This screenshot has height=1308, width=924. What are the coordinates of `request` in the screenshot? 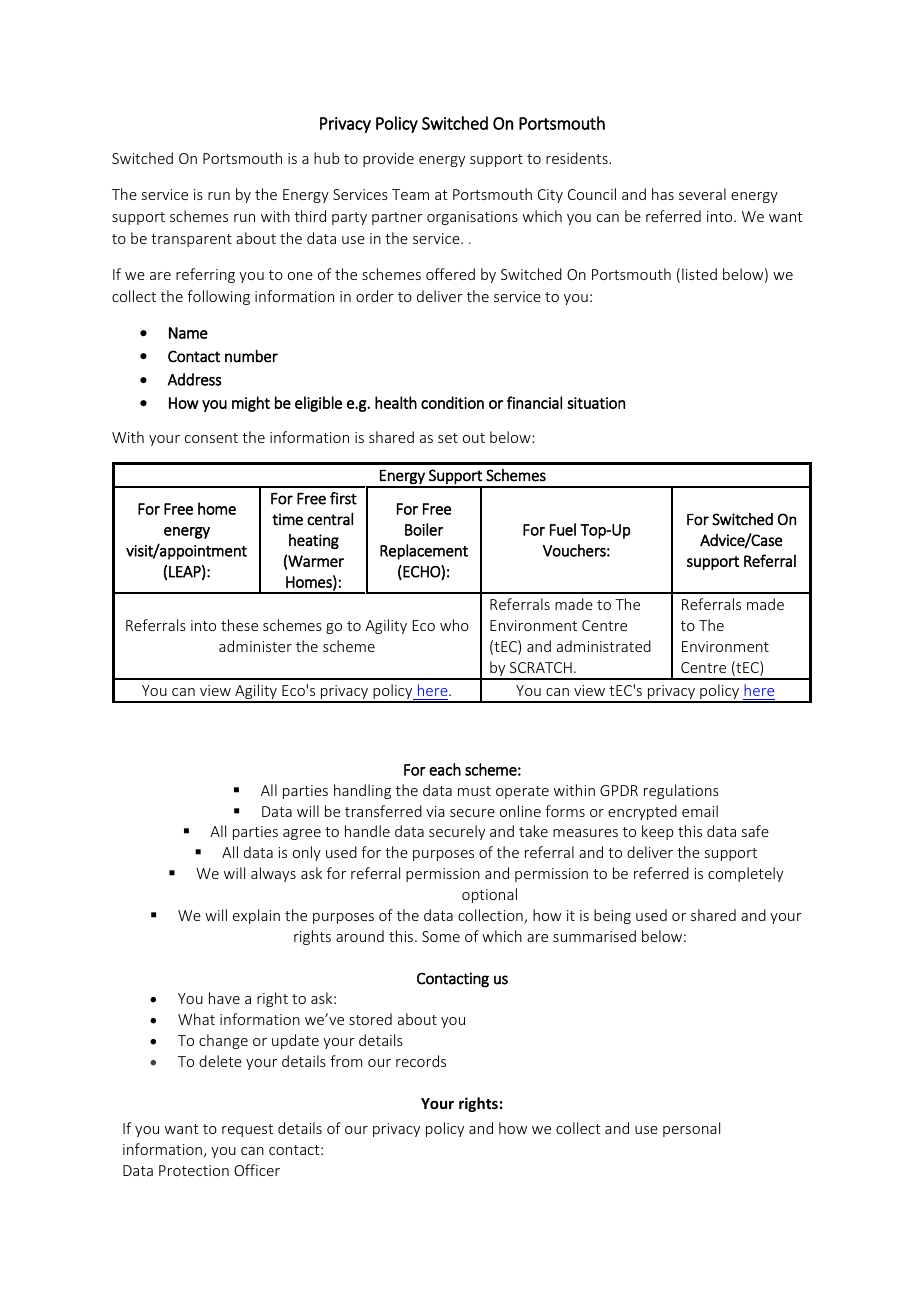 It's located at (247, 1130).
